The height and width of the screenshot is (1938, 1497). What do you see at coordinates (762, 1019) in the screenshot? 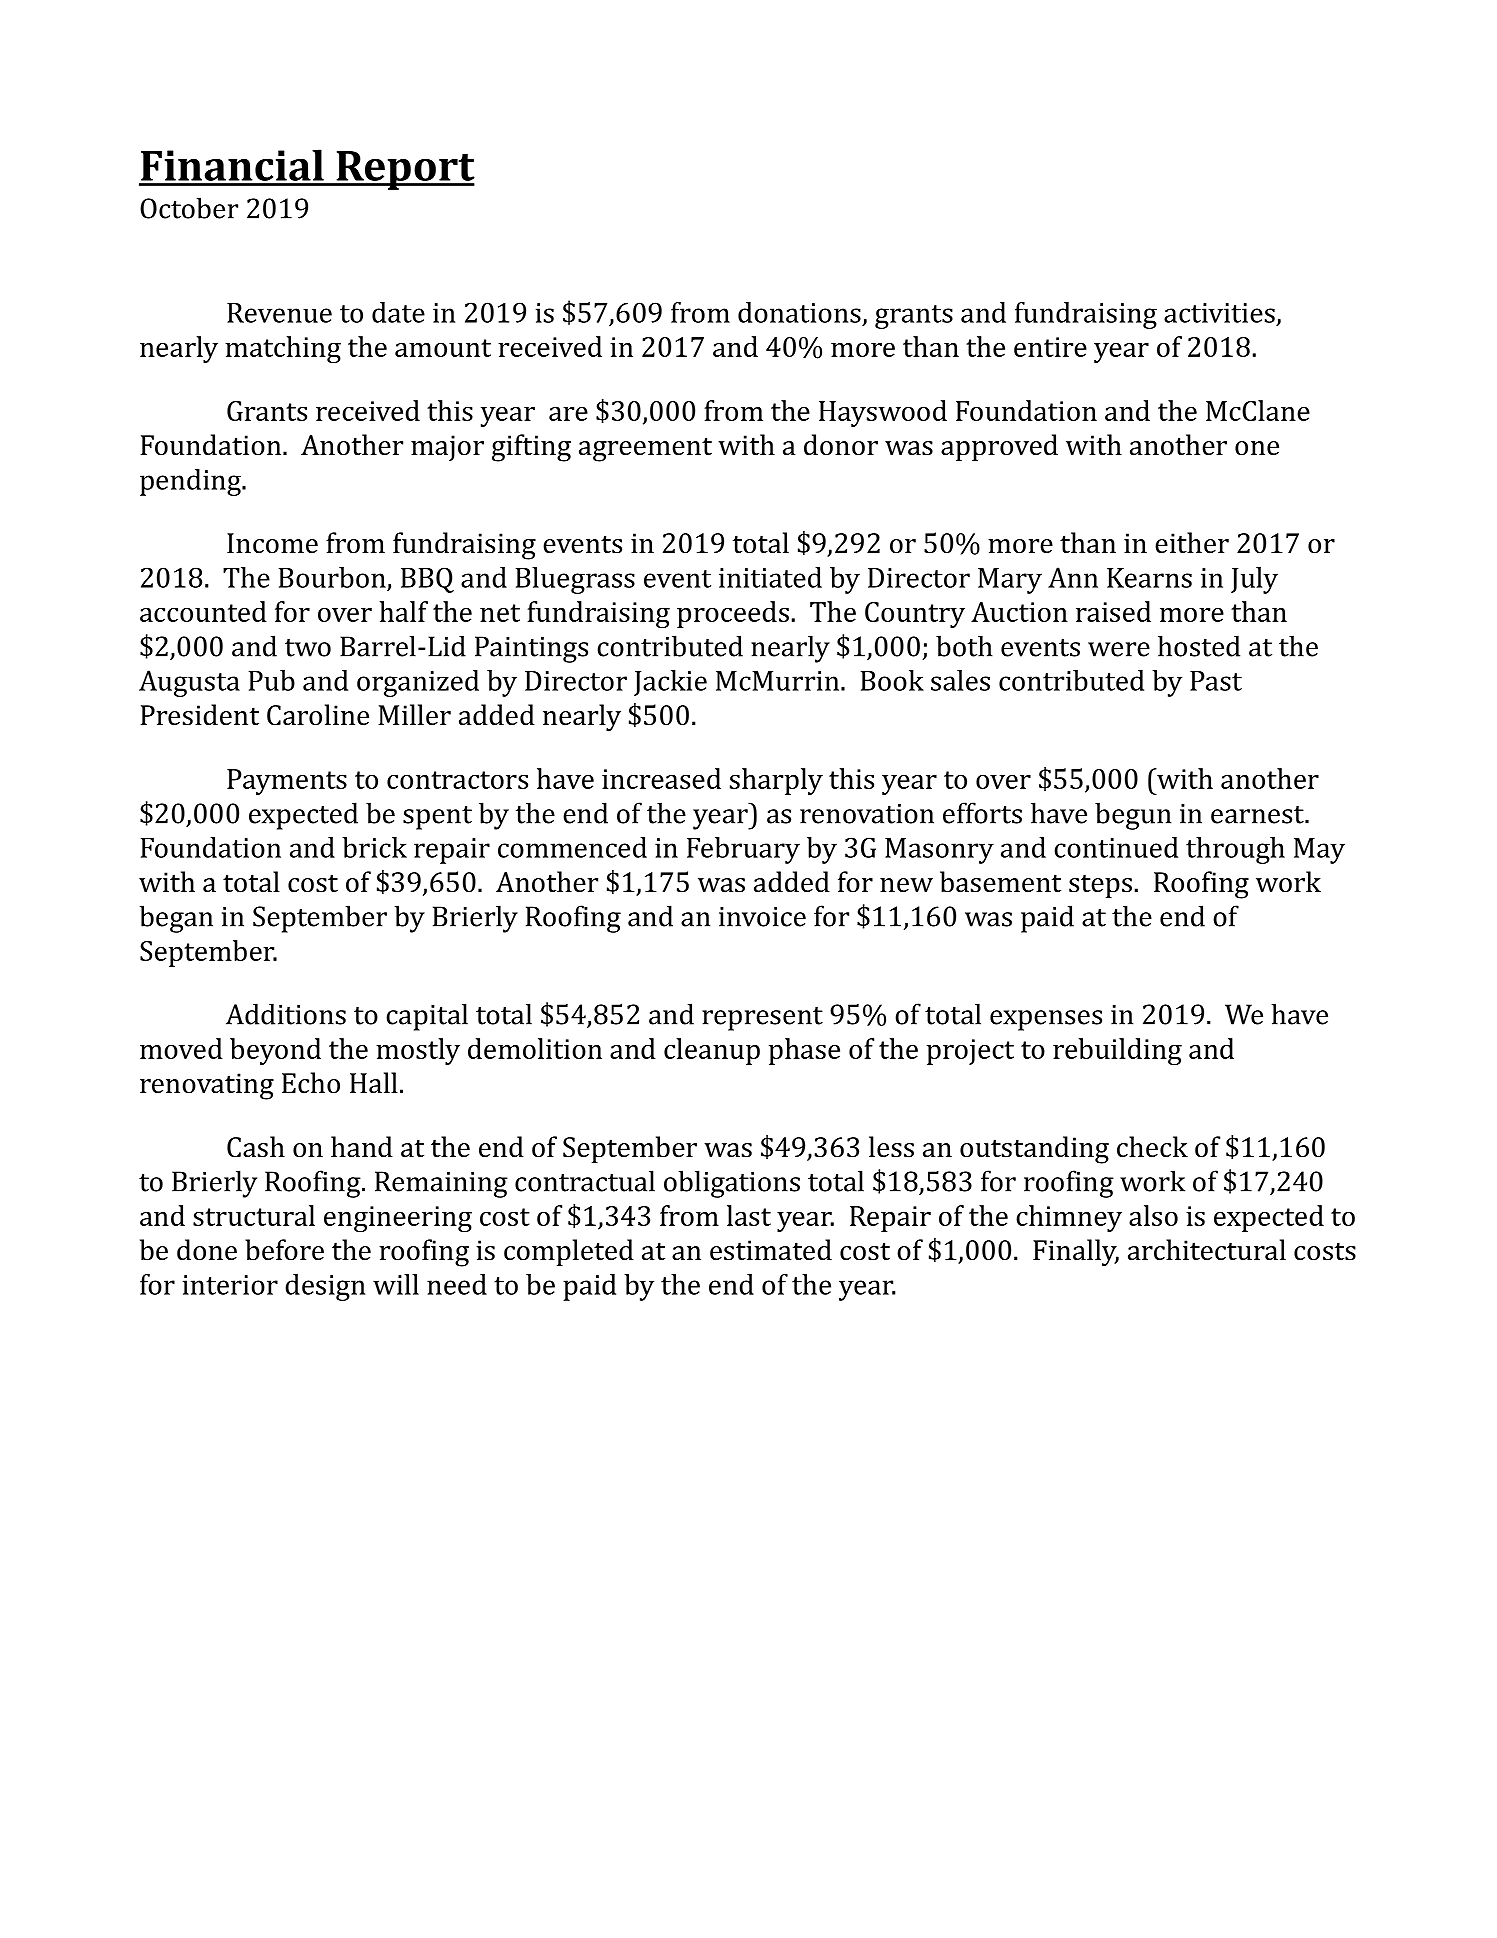
I see `represent` at bounding box center [762, 1019].
